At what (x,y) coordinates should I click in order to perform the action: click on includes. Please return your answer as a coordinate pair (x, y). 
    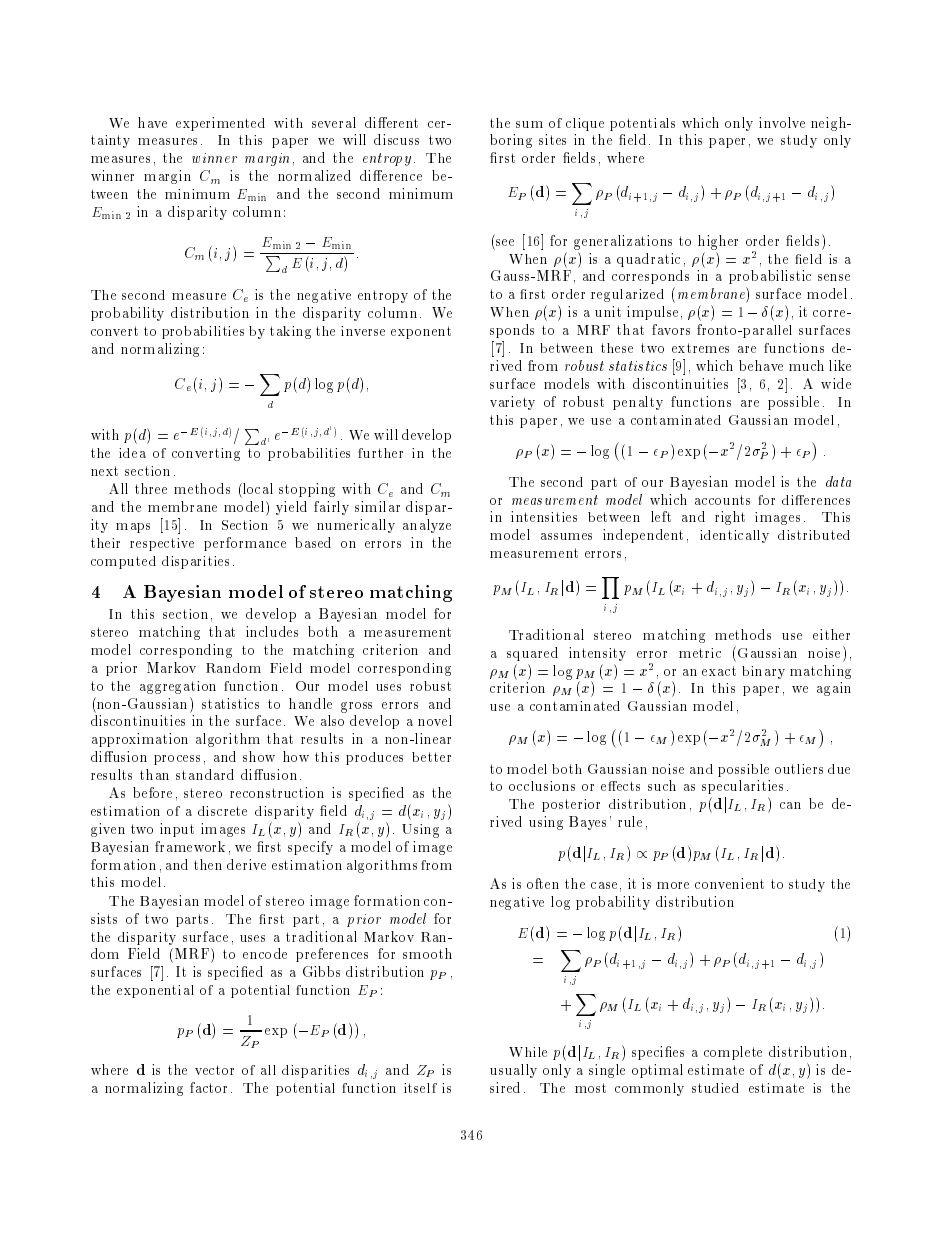
    Looking at the image, I should click on (272, 631).
